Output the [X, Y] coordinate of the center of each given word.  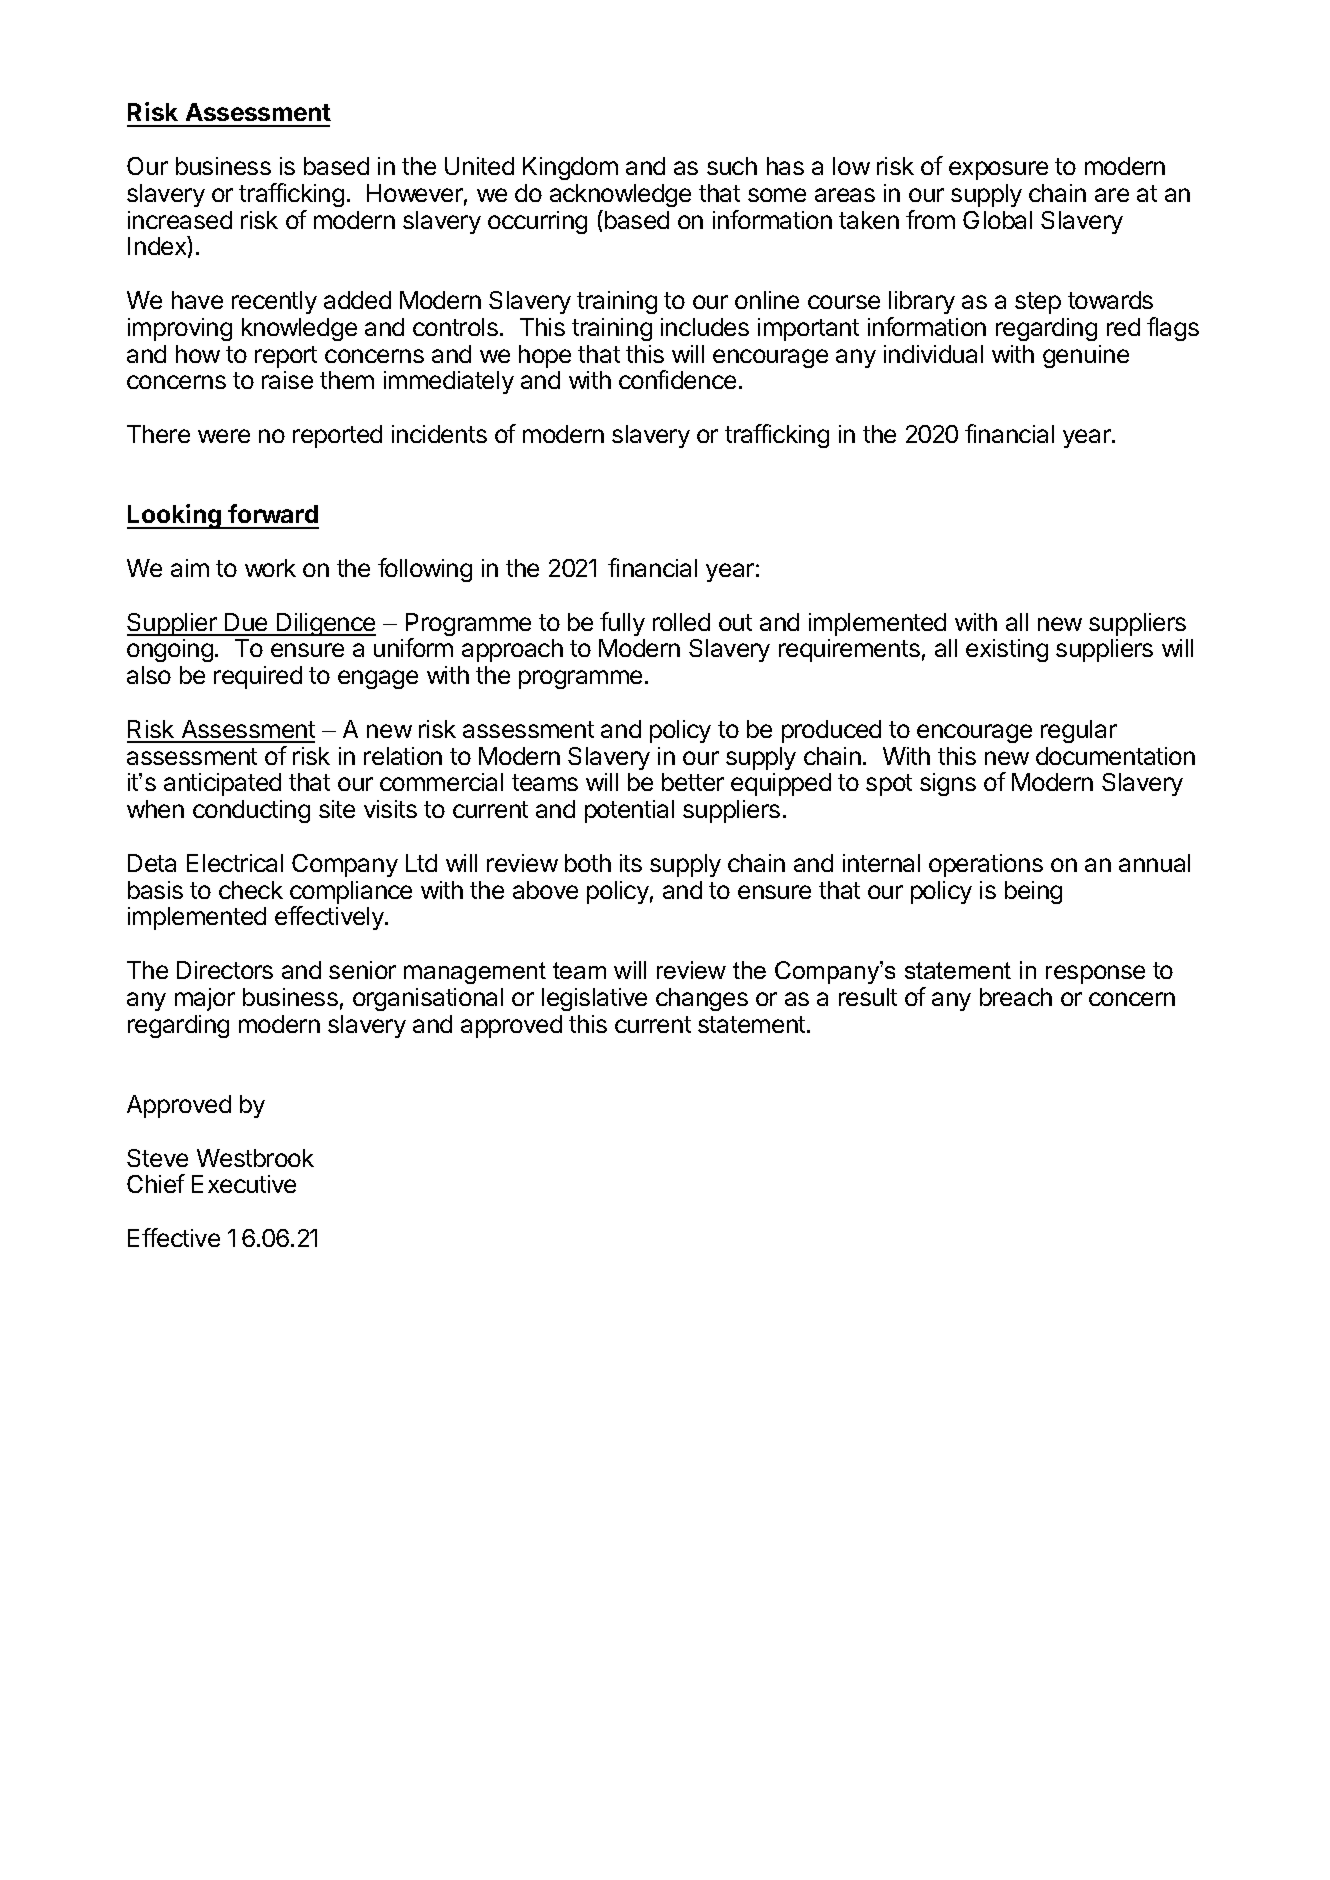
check [251, 890]
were [224, 436]
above [545, 890]
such [732, 166]
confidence [677, 379]
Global [997, 220]
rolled [681, 622]
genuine [1086, 356]
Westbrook [255, 1158]
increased [180, 220]
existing [1007, 650]
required [258, 677]
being [1033, 892]
